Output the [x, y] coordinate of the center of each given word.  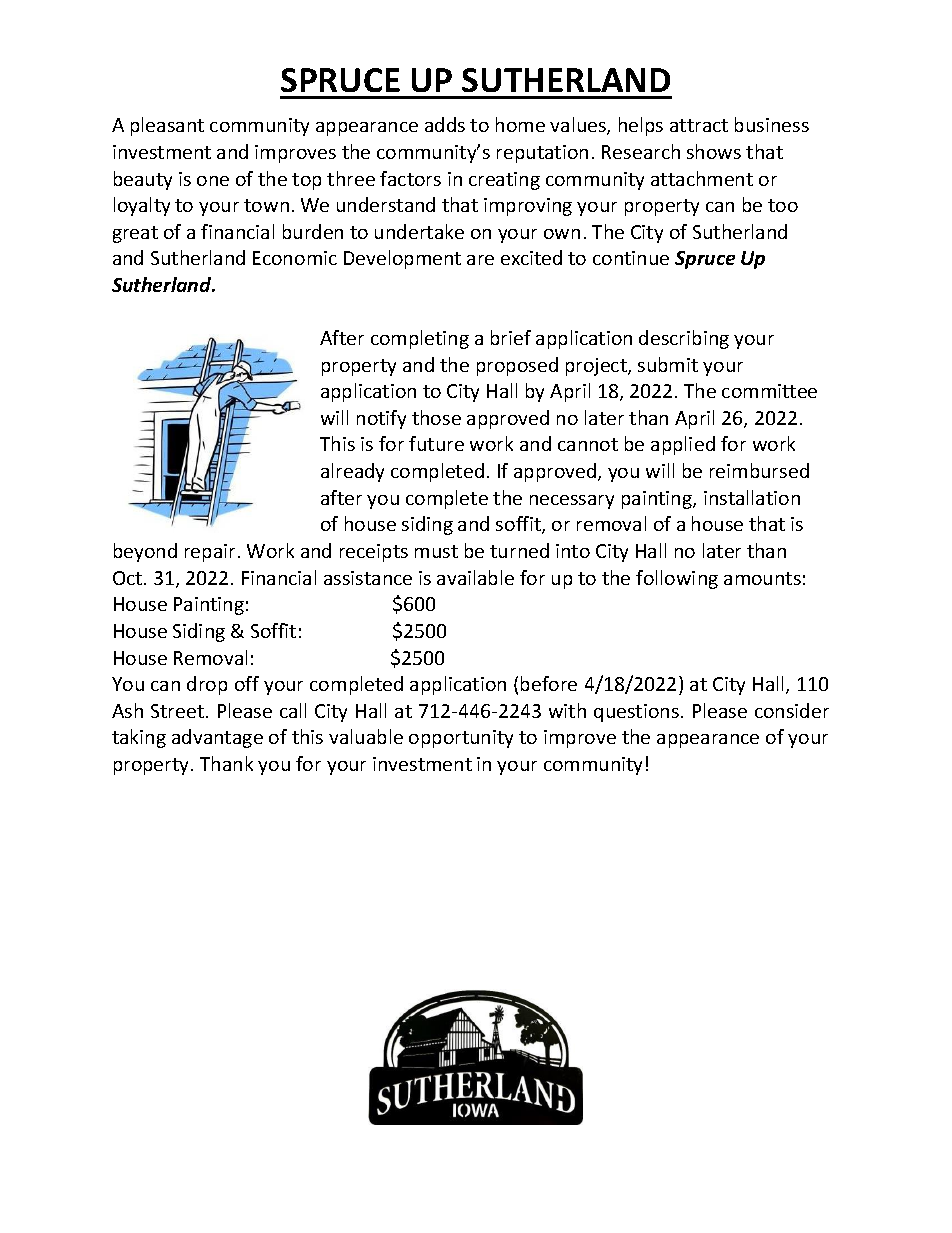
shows [714, 151]
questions [636, 713]
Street [177, 711]
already [352, 472]
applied [683, 445]
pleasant [167, 126]
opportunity [461, 739]
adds [445, 124]
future [436, 443]
